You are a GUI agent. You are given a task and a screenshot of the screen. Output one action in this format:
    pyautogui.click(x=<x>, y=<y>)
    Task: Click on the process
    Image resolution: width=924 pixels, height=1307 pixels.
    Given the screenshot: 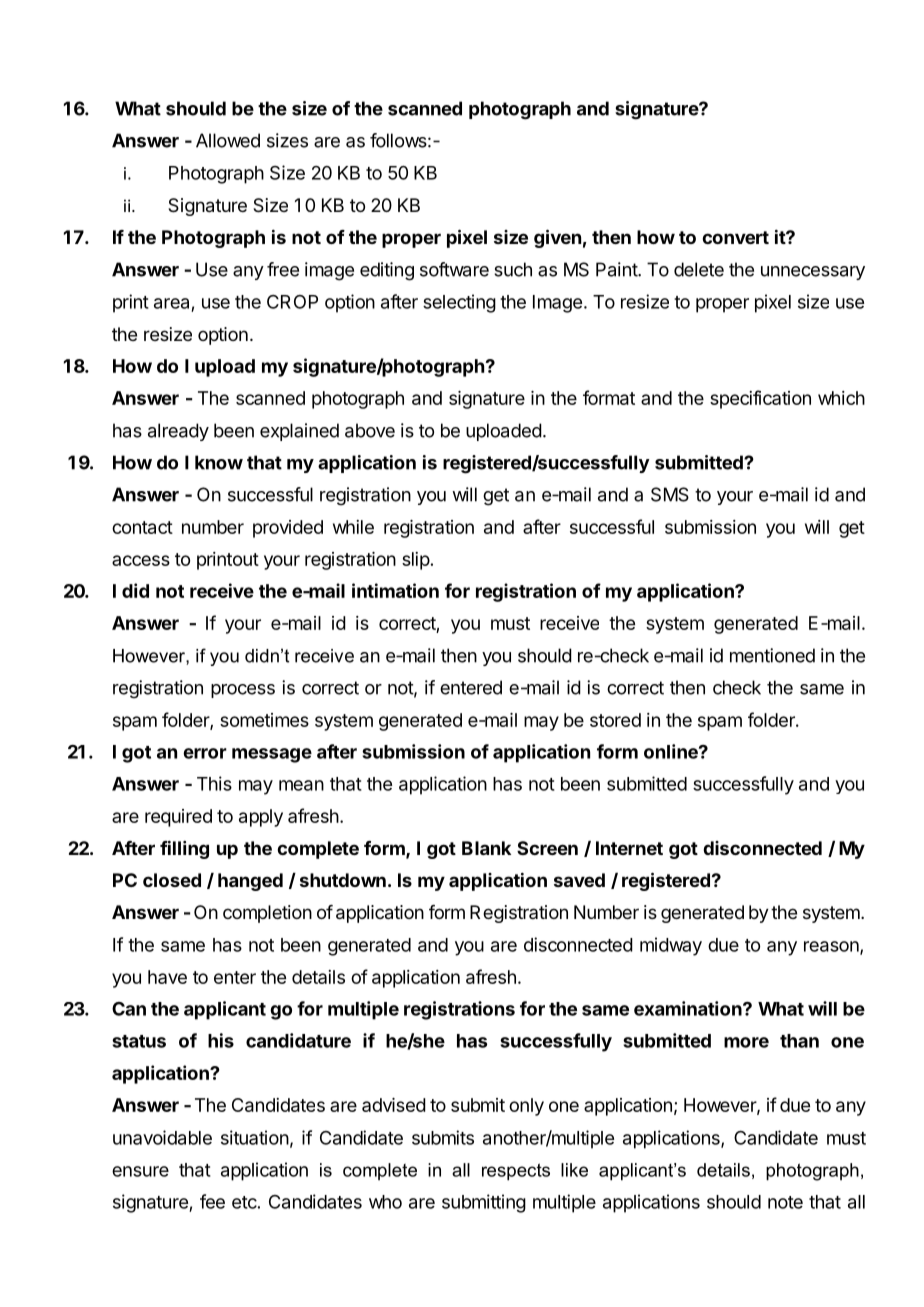 What is the action you would take?
    pyautogui.click(x=243, y=691)
